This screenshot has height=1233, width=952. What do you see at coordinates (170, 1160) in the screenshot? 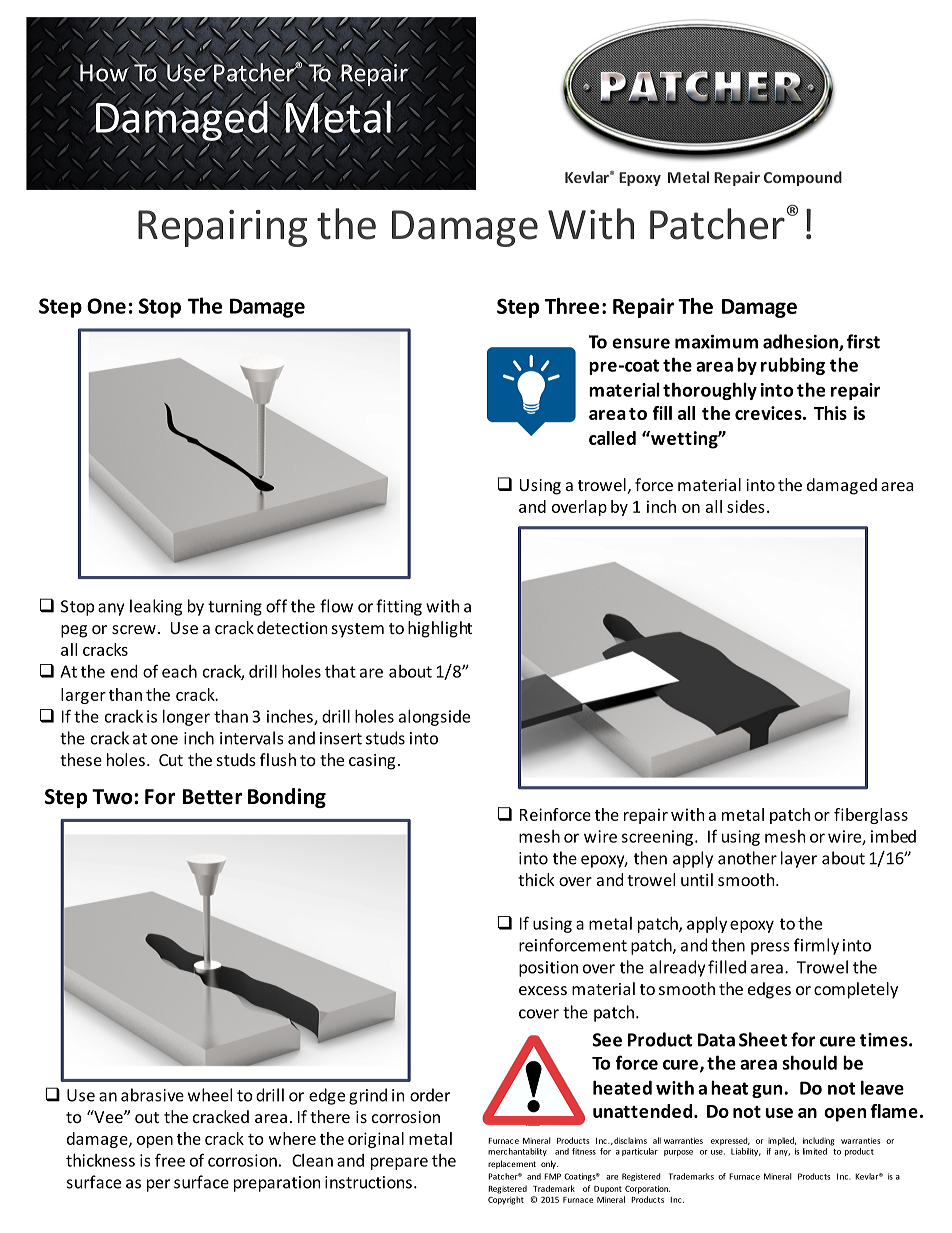
I see `free` at bounding box center [170, 1160].
